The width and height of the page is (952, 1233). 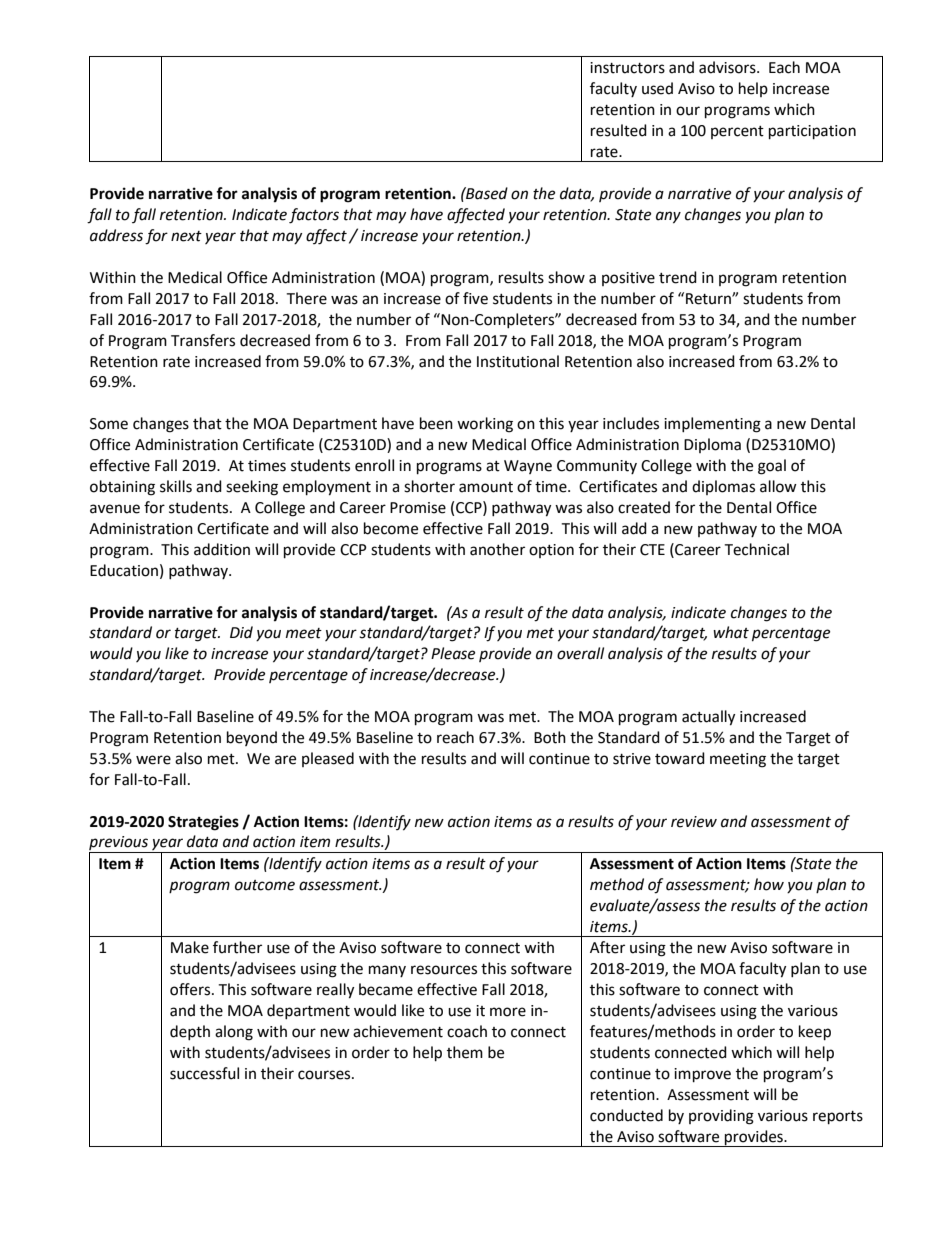 What do you see at coordinates (728, 67) in the page?
I see `advisors` at bounding box center [728, 67].
